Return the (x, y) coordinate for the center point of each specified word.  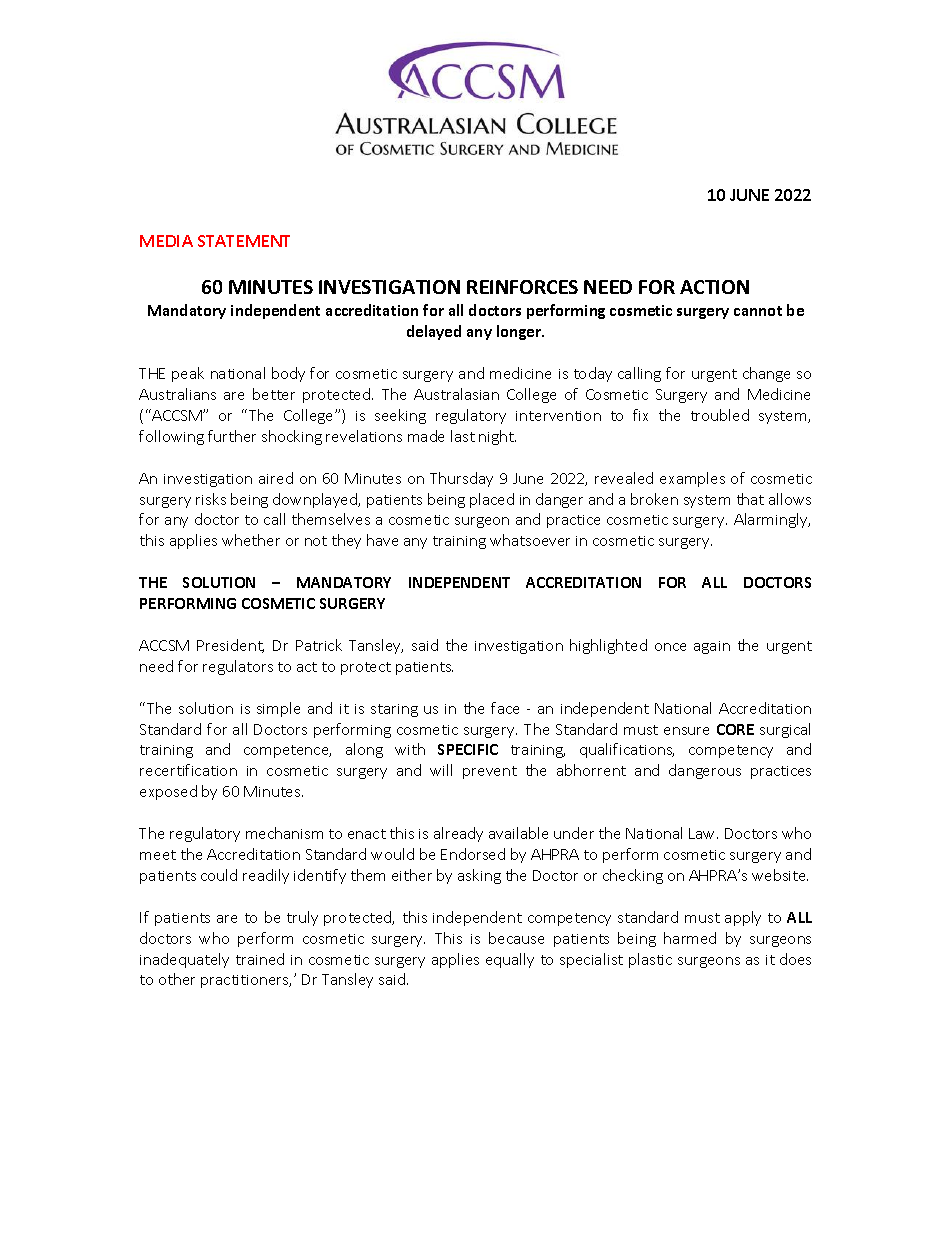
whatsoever (530, 540)
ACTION (714, 287)
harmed (690, 938)
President (230, 646)
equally (510, 960)
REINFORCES (522, 287)
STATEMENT (244, 241)
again (712, 647)
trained (260, 959)
